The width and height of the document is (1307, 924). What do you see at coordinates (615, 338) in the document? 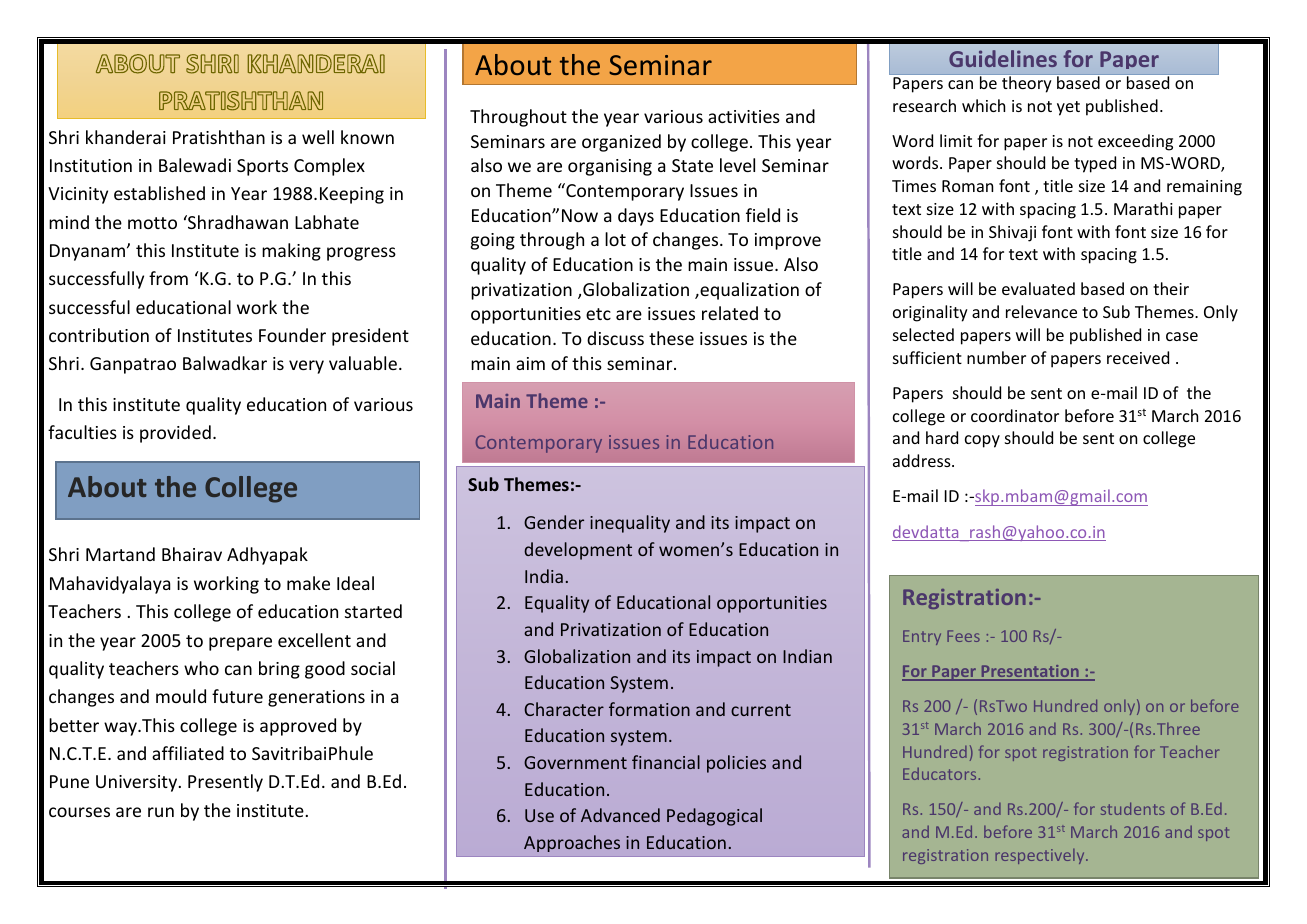
I see `discuss` at bounding box center [615, 338].
